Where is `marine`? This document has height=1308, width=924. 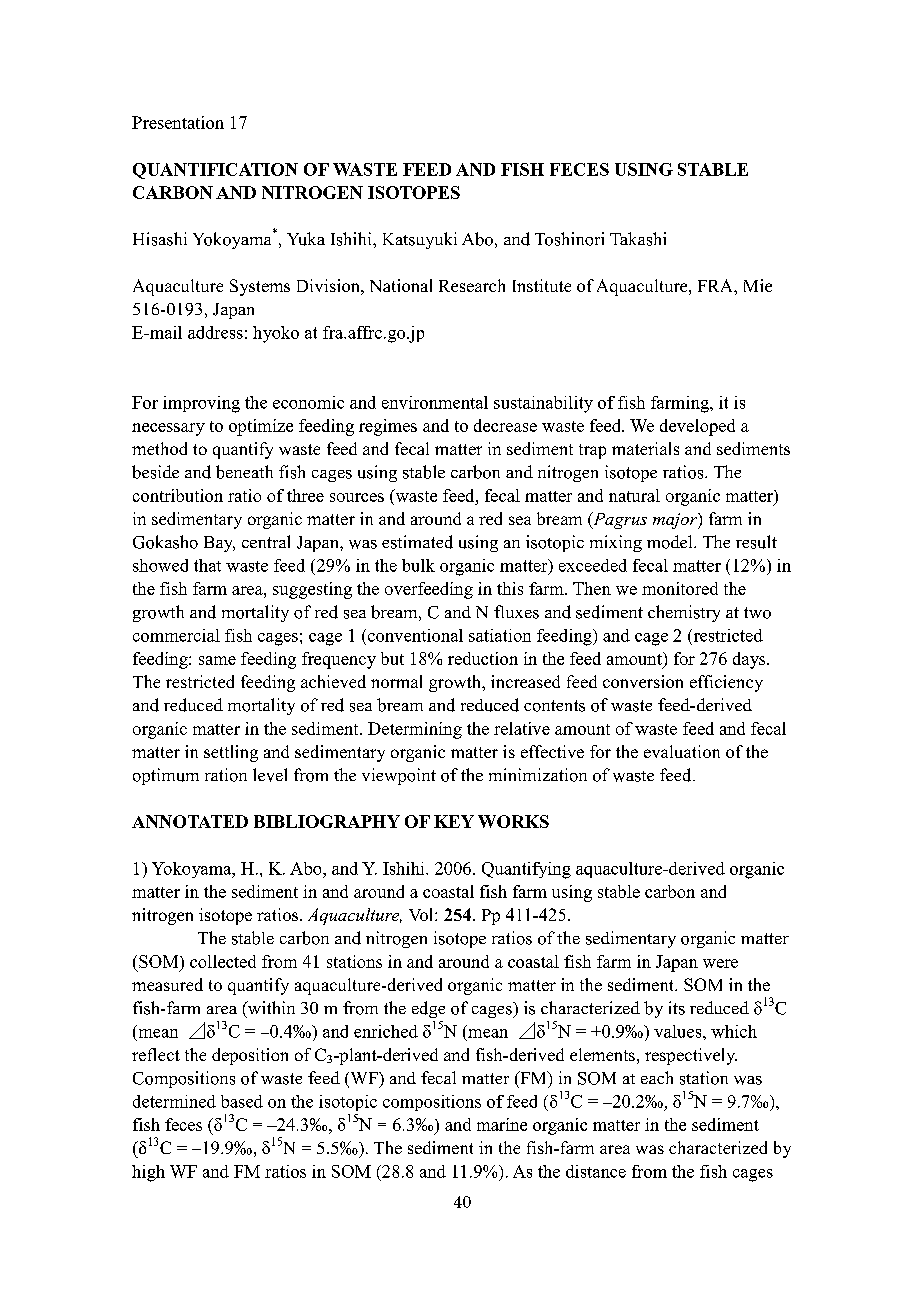 marine is located at coordinates (502, 1124).
